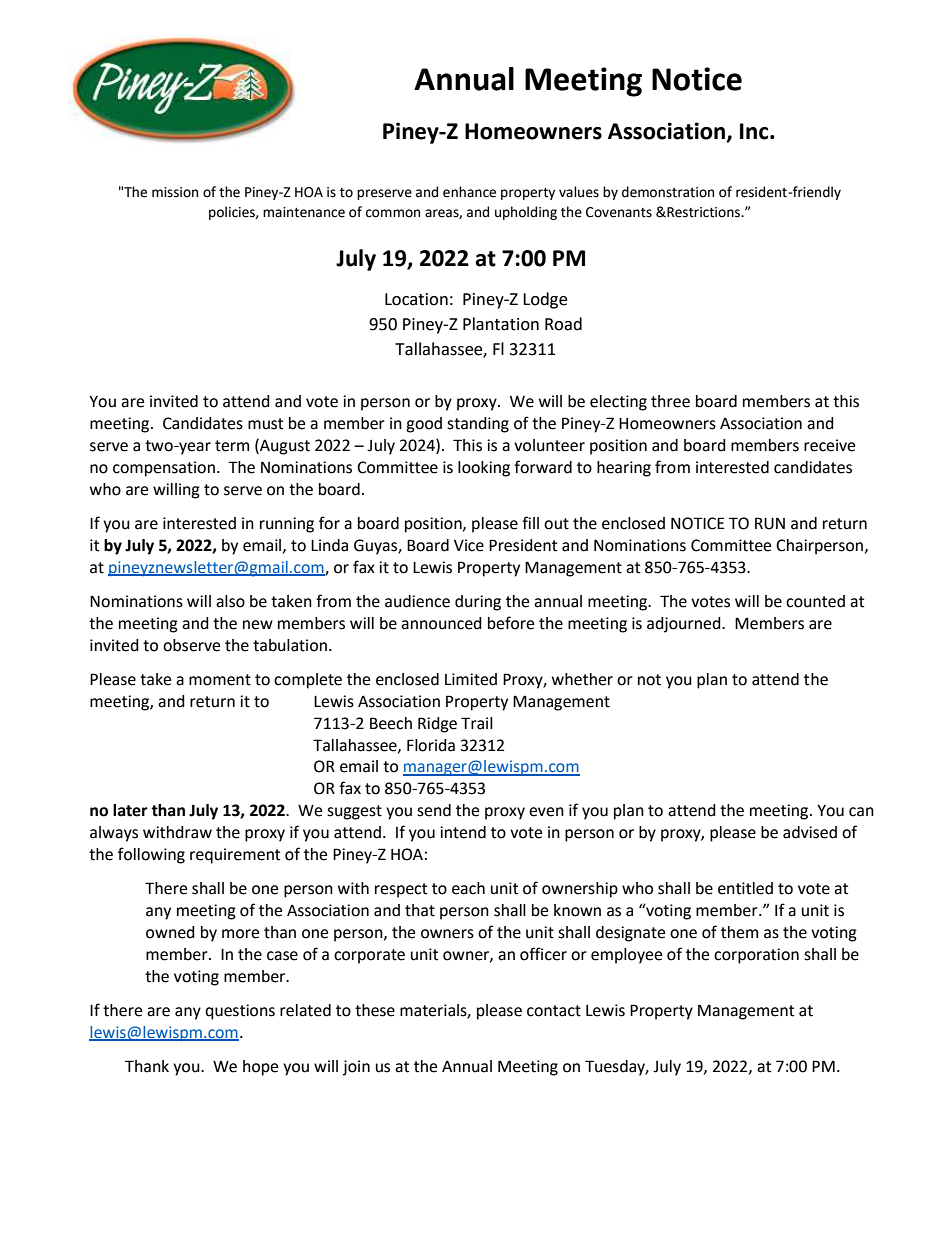 The width and height of the image is (952, 1233). I want to click on Inc, so click(755, 131).
